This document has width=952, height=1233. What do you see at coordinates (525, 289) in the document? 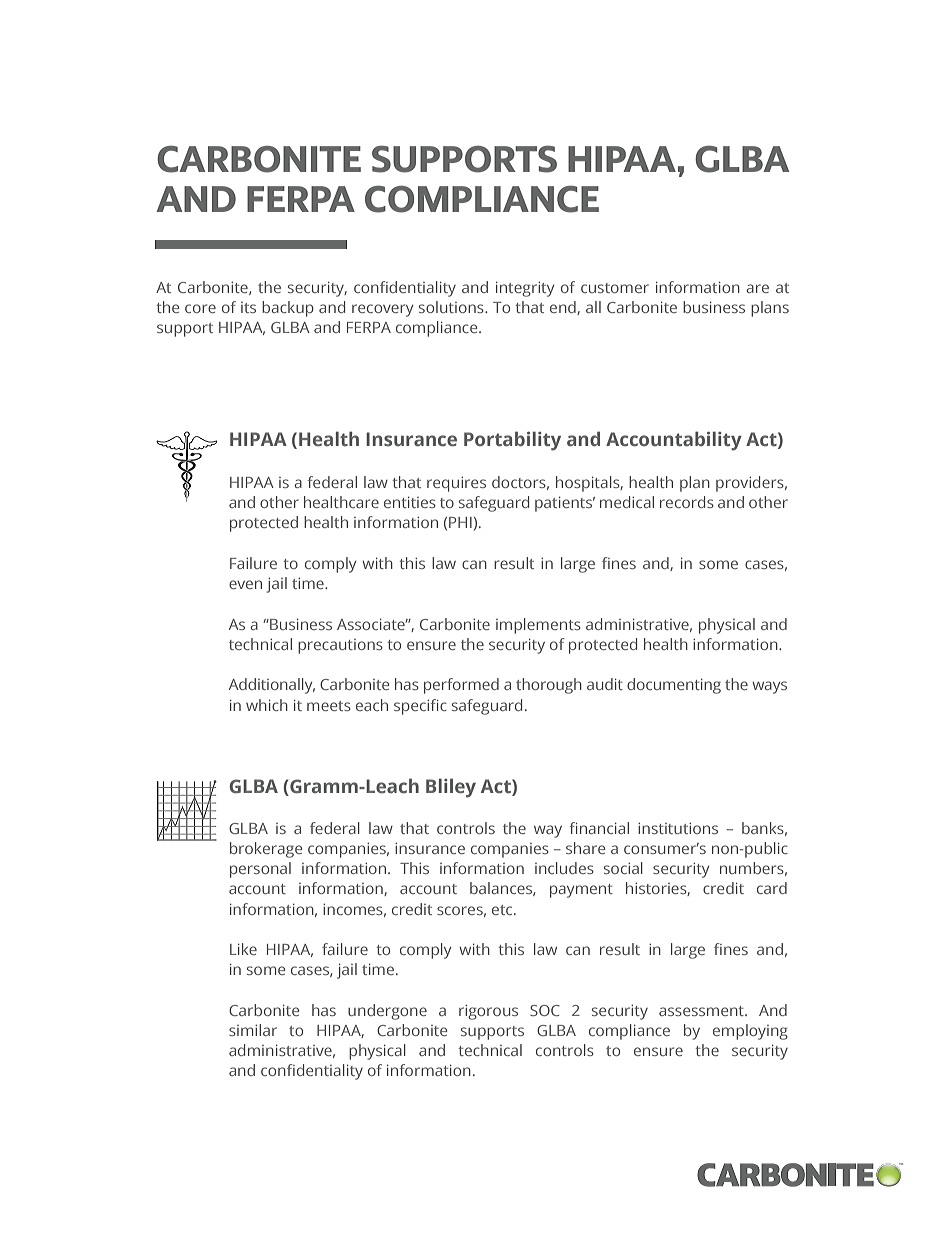
I see `integrity` at bounding box center [525, 289].
